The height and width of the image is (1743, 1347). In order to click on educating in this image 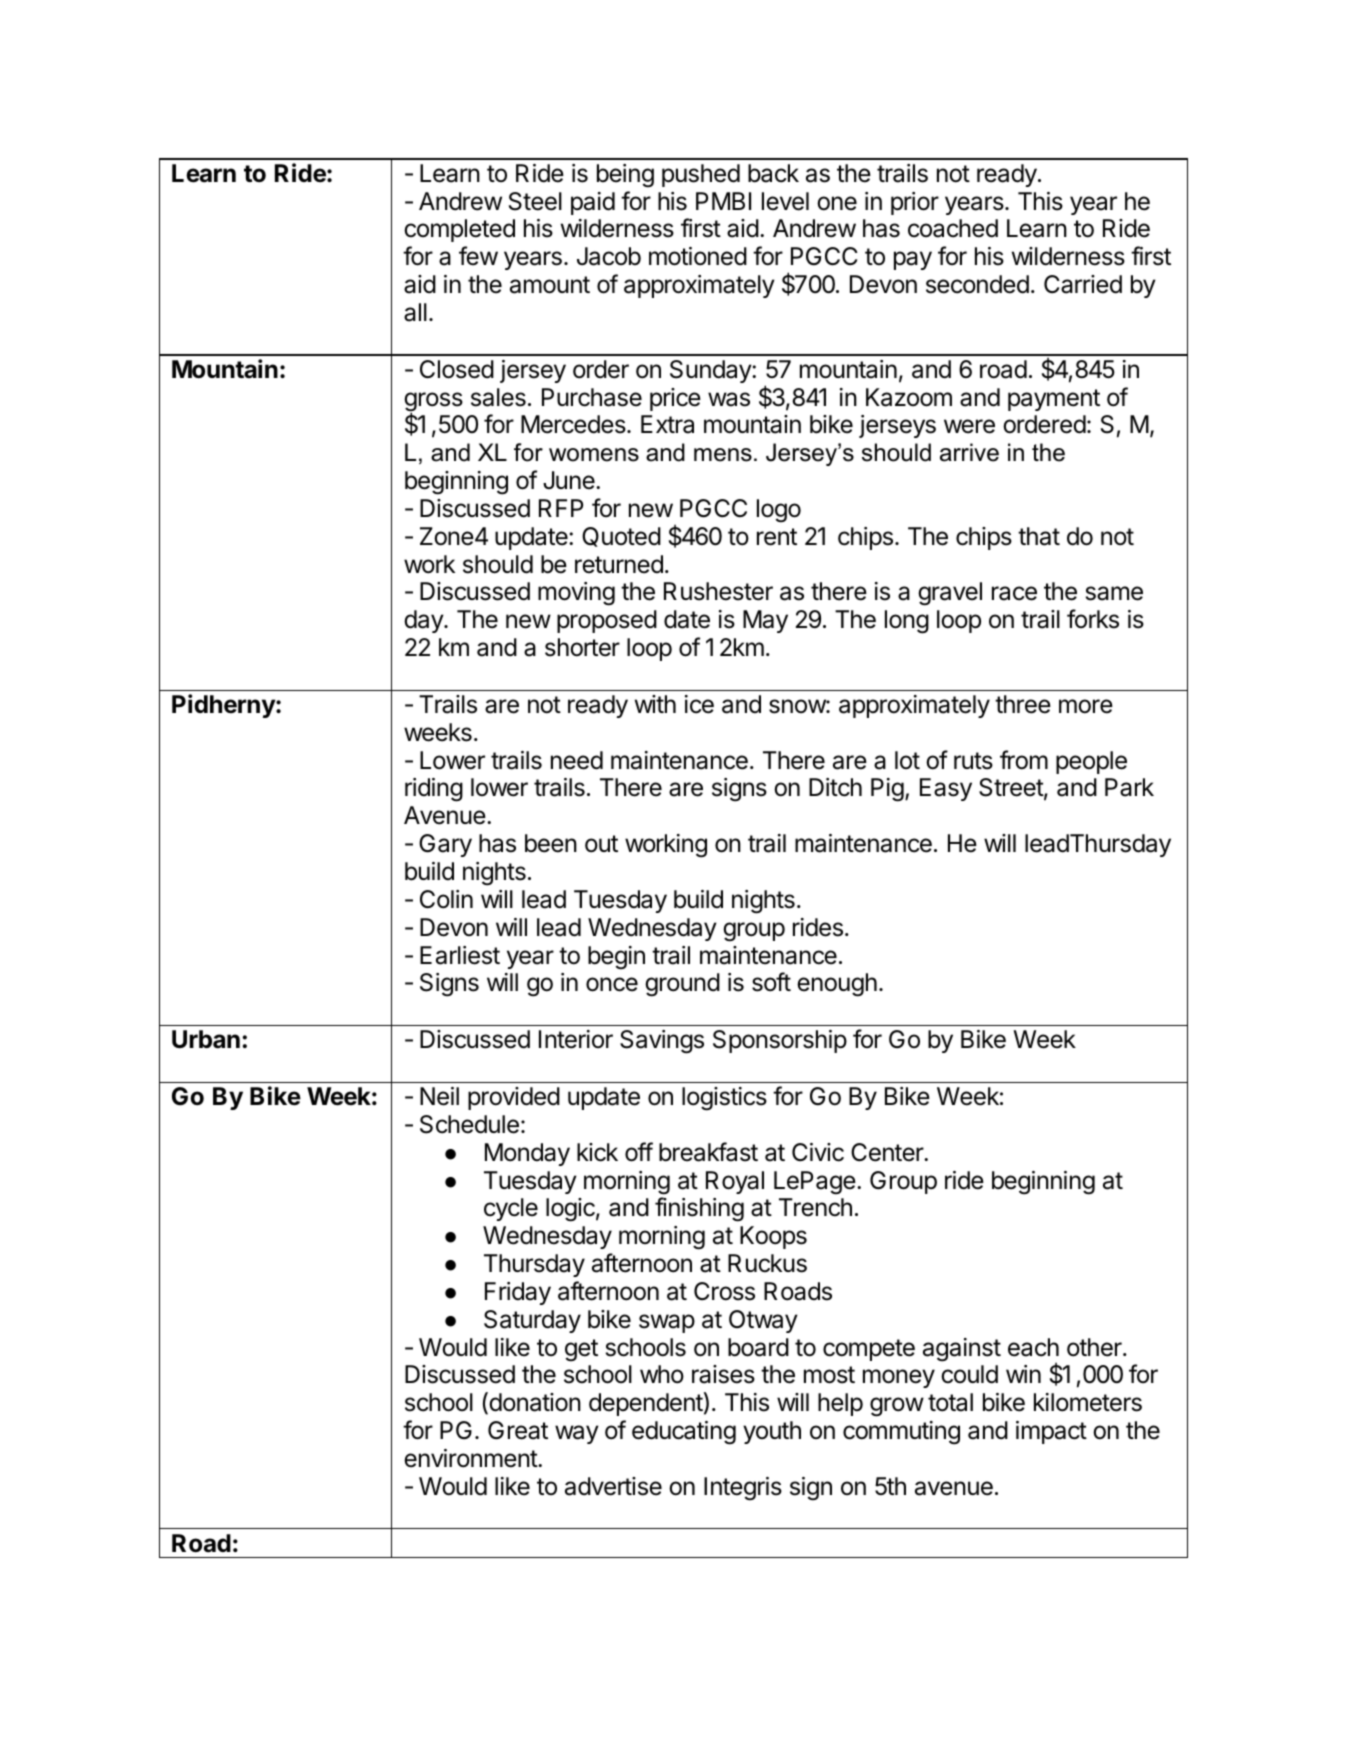, I will do `click(684, 1433)`.
